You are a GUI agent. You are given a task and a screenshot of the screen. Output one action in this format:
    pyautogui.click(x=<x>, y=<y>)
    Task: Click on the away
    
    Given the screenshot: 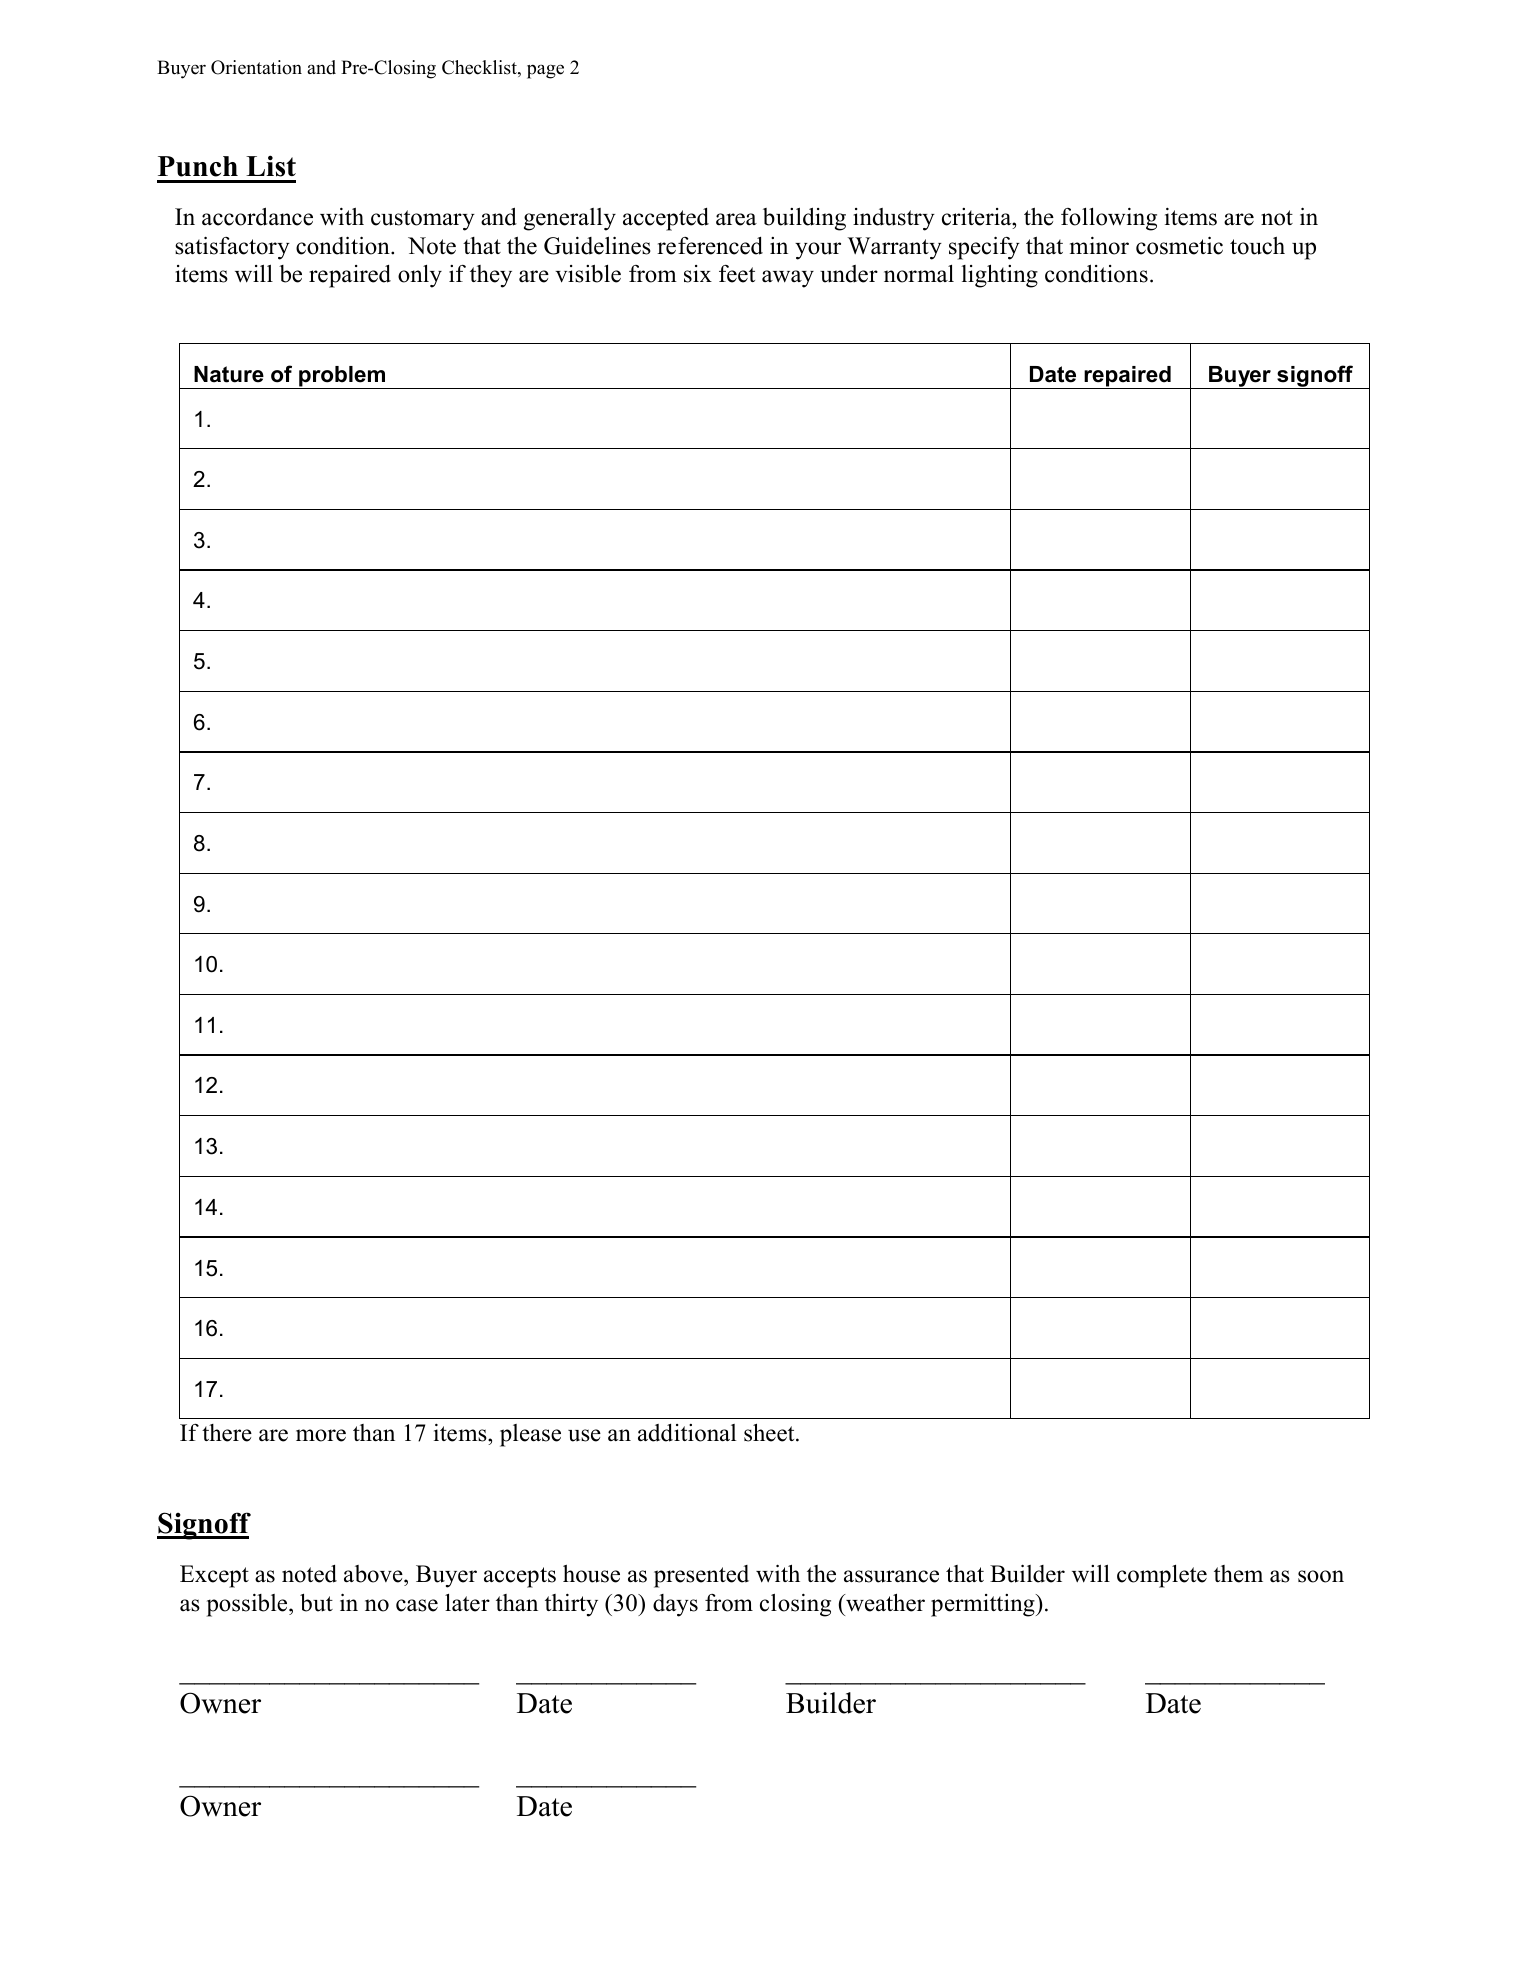 What is the action you would take?
    pyautogui.click(x=788, y=279)
